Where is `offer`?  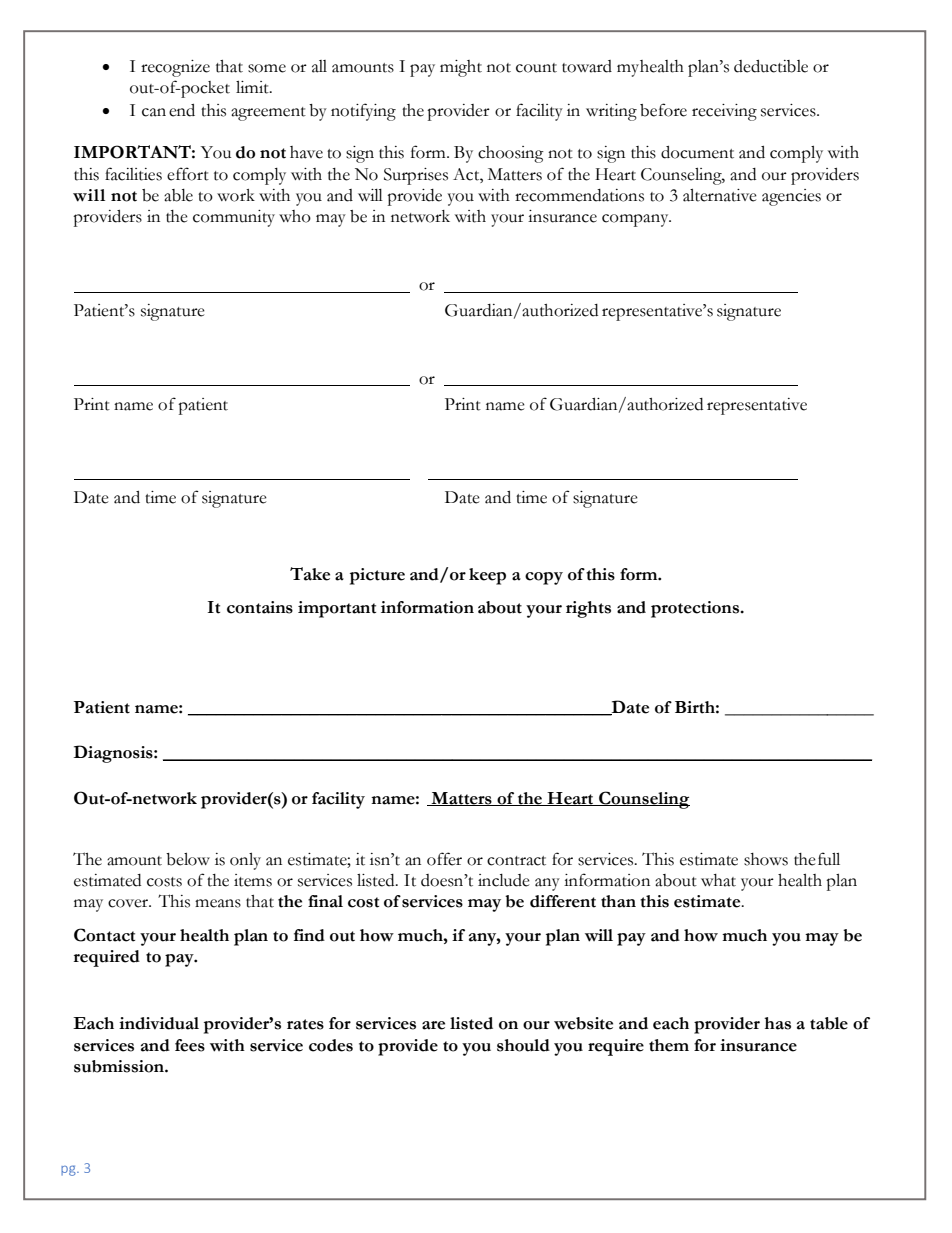
offer is located at coordinates (444, 859).
